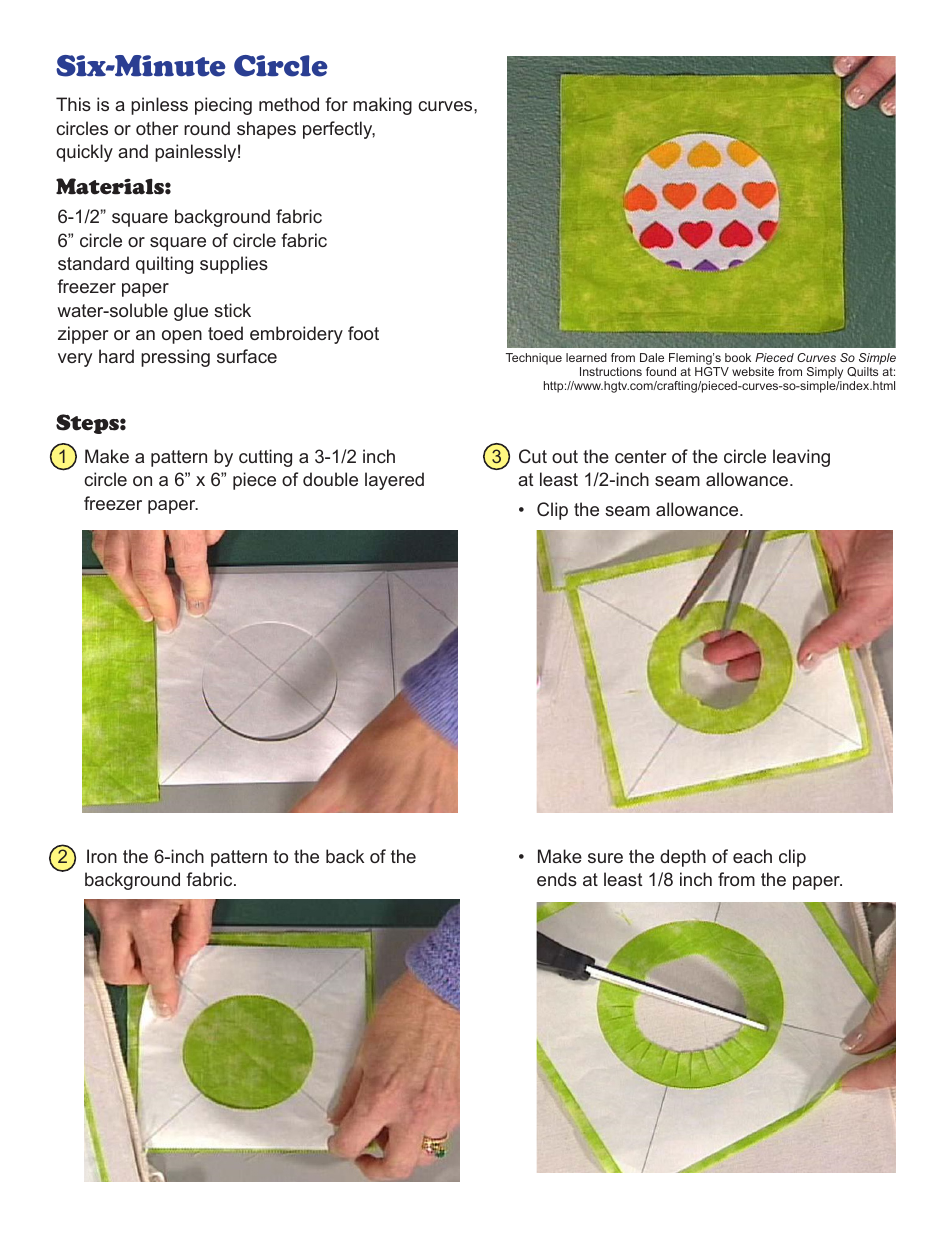 The image size is (952, 1233). I want to click on cutting, so click(265, 458).
